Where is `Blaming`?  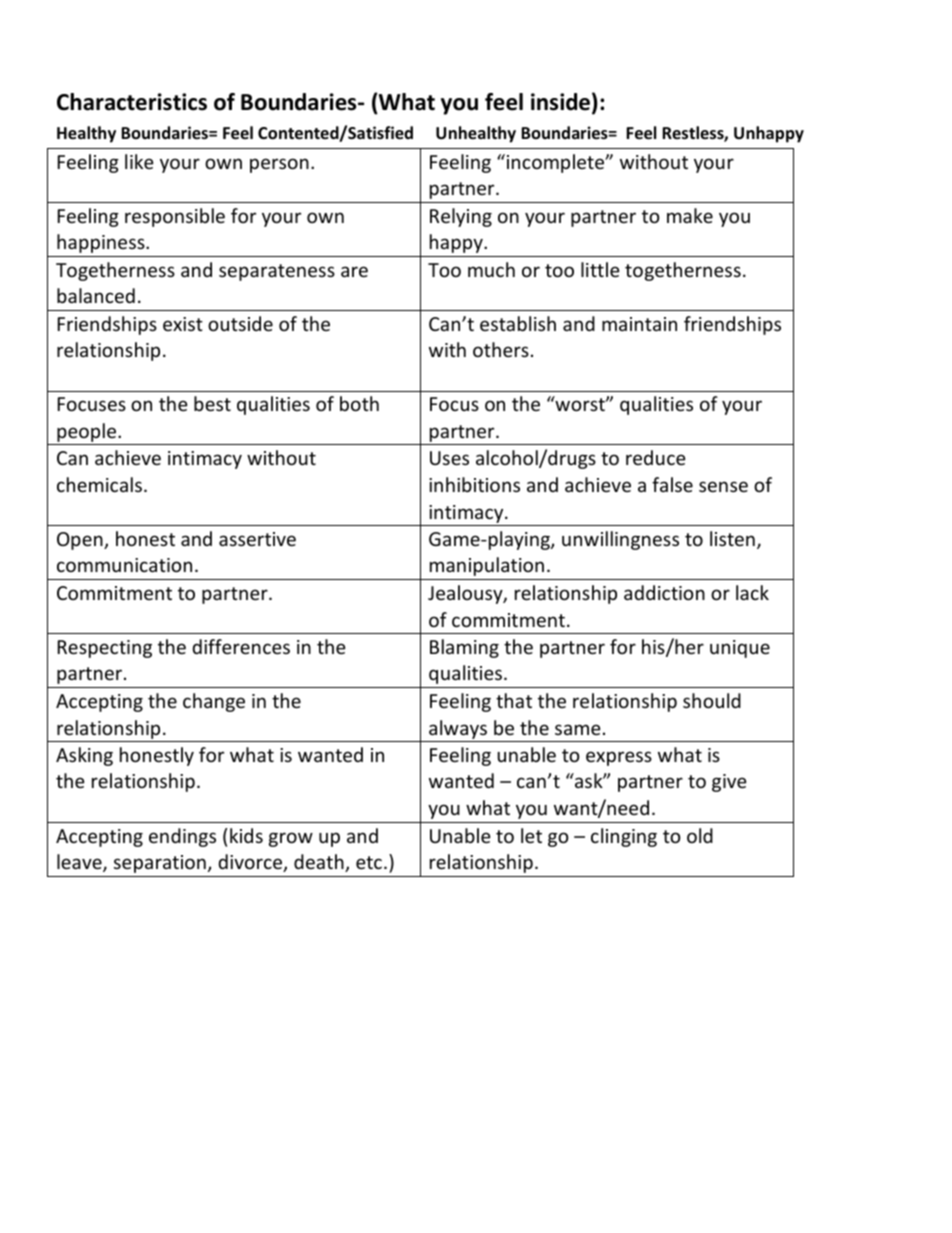
Blaming is located at coordinates (464, 648).
